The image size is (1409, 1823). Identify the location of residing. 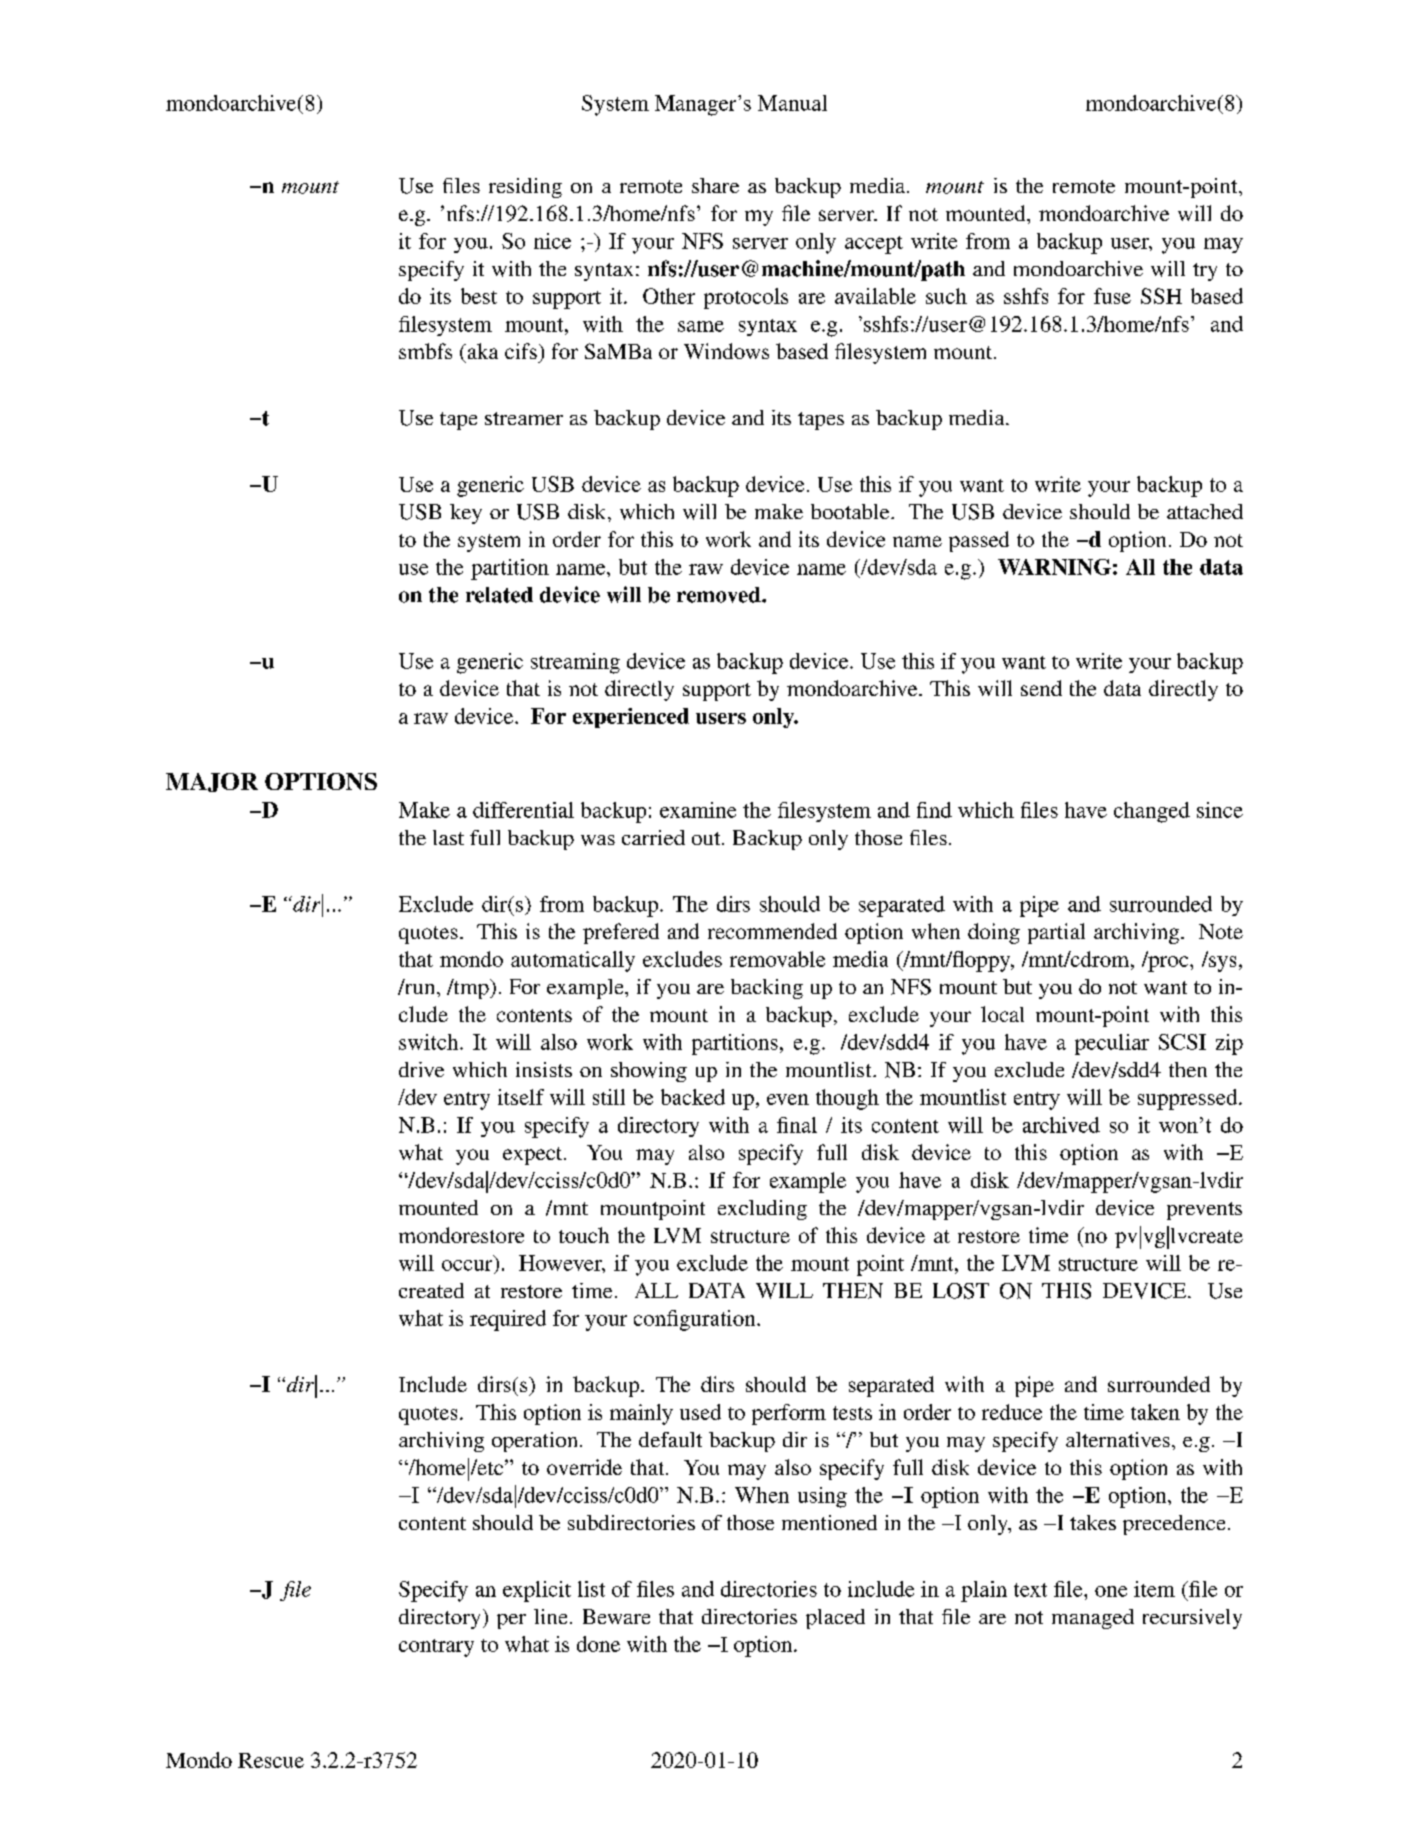
(525, 188).
